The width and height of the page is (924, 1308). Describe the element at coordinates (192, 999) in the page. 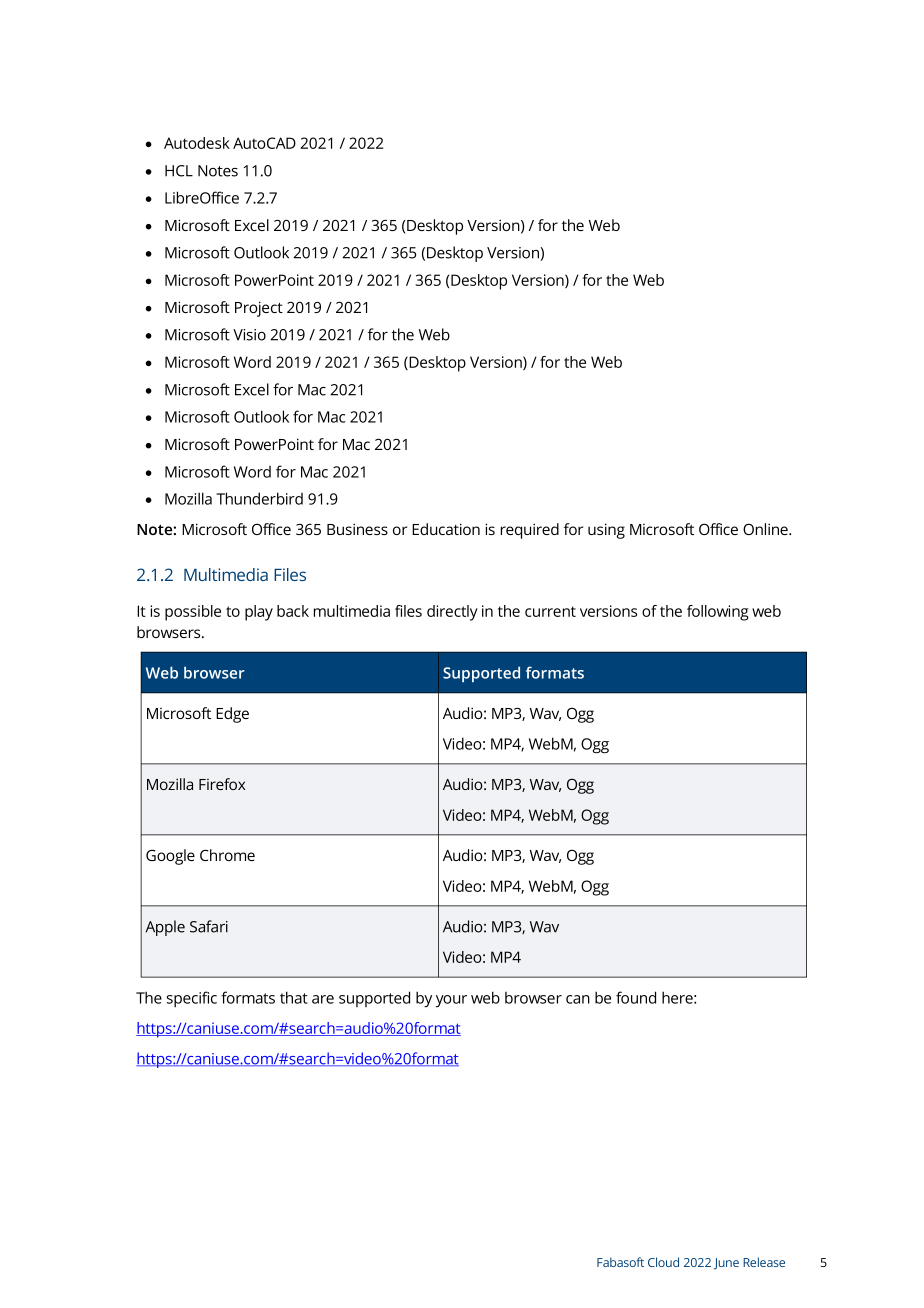

I see `specific` at that location.
